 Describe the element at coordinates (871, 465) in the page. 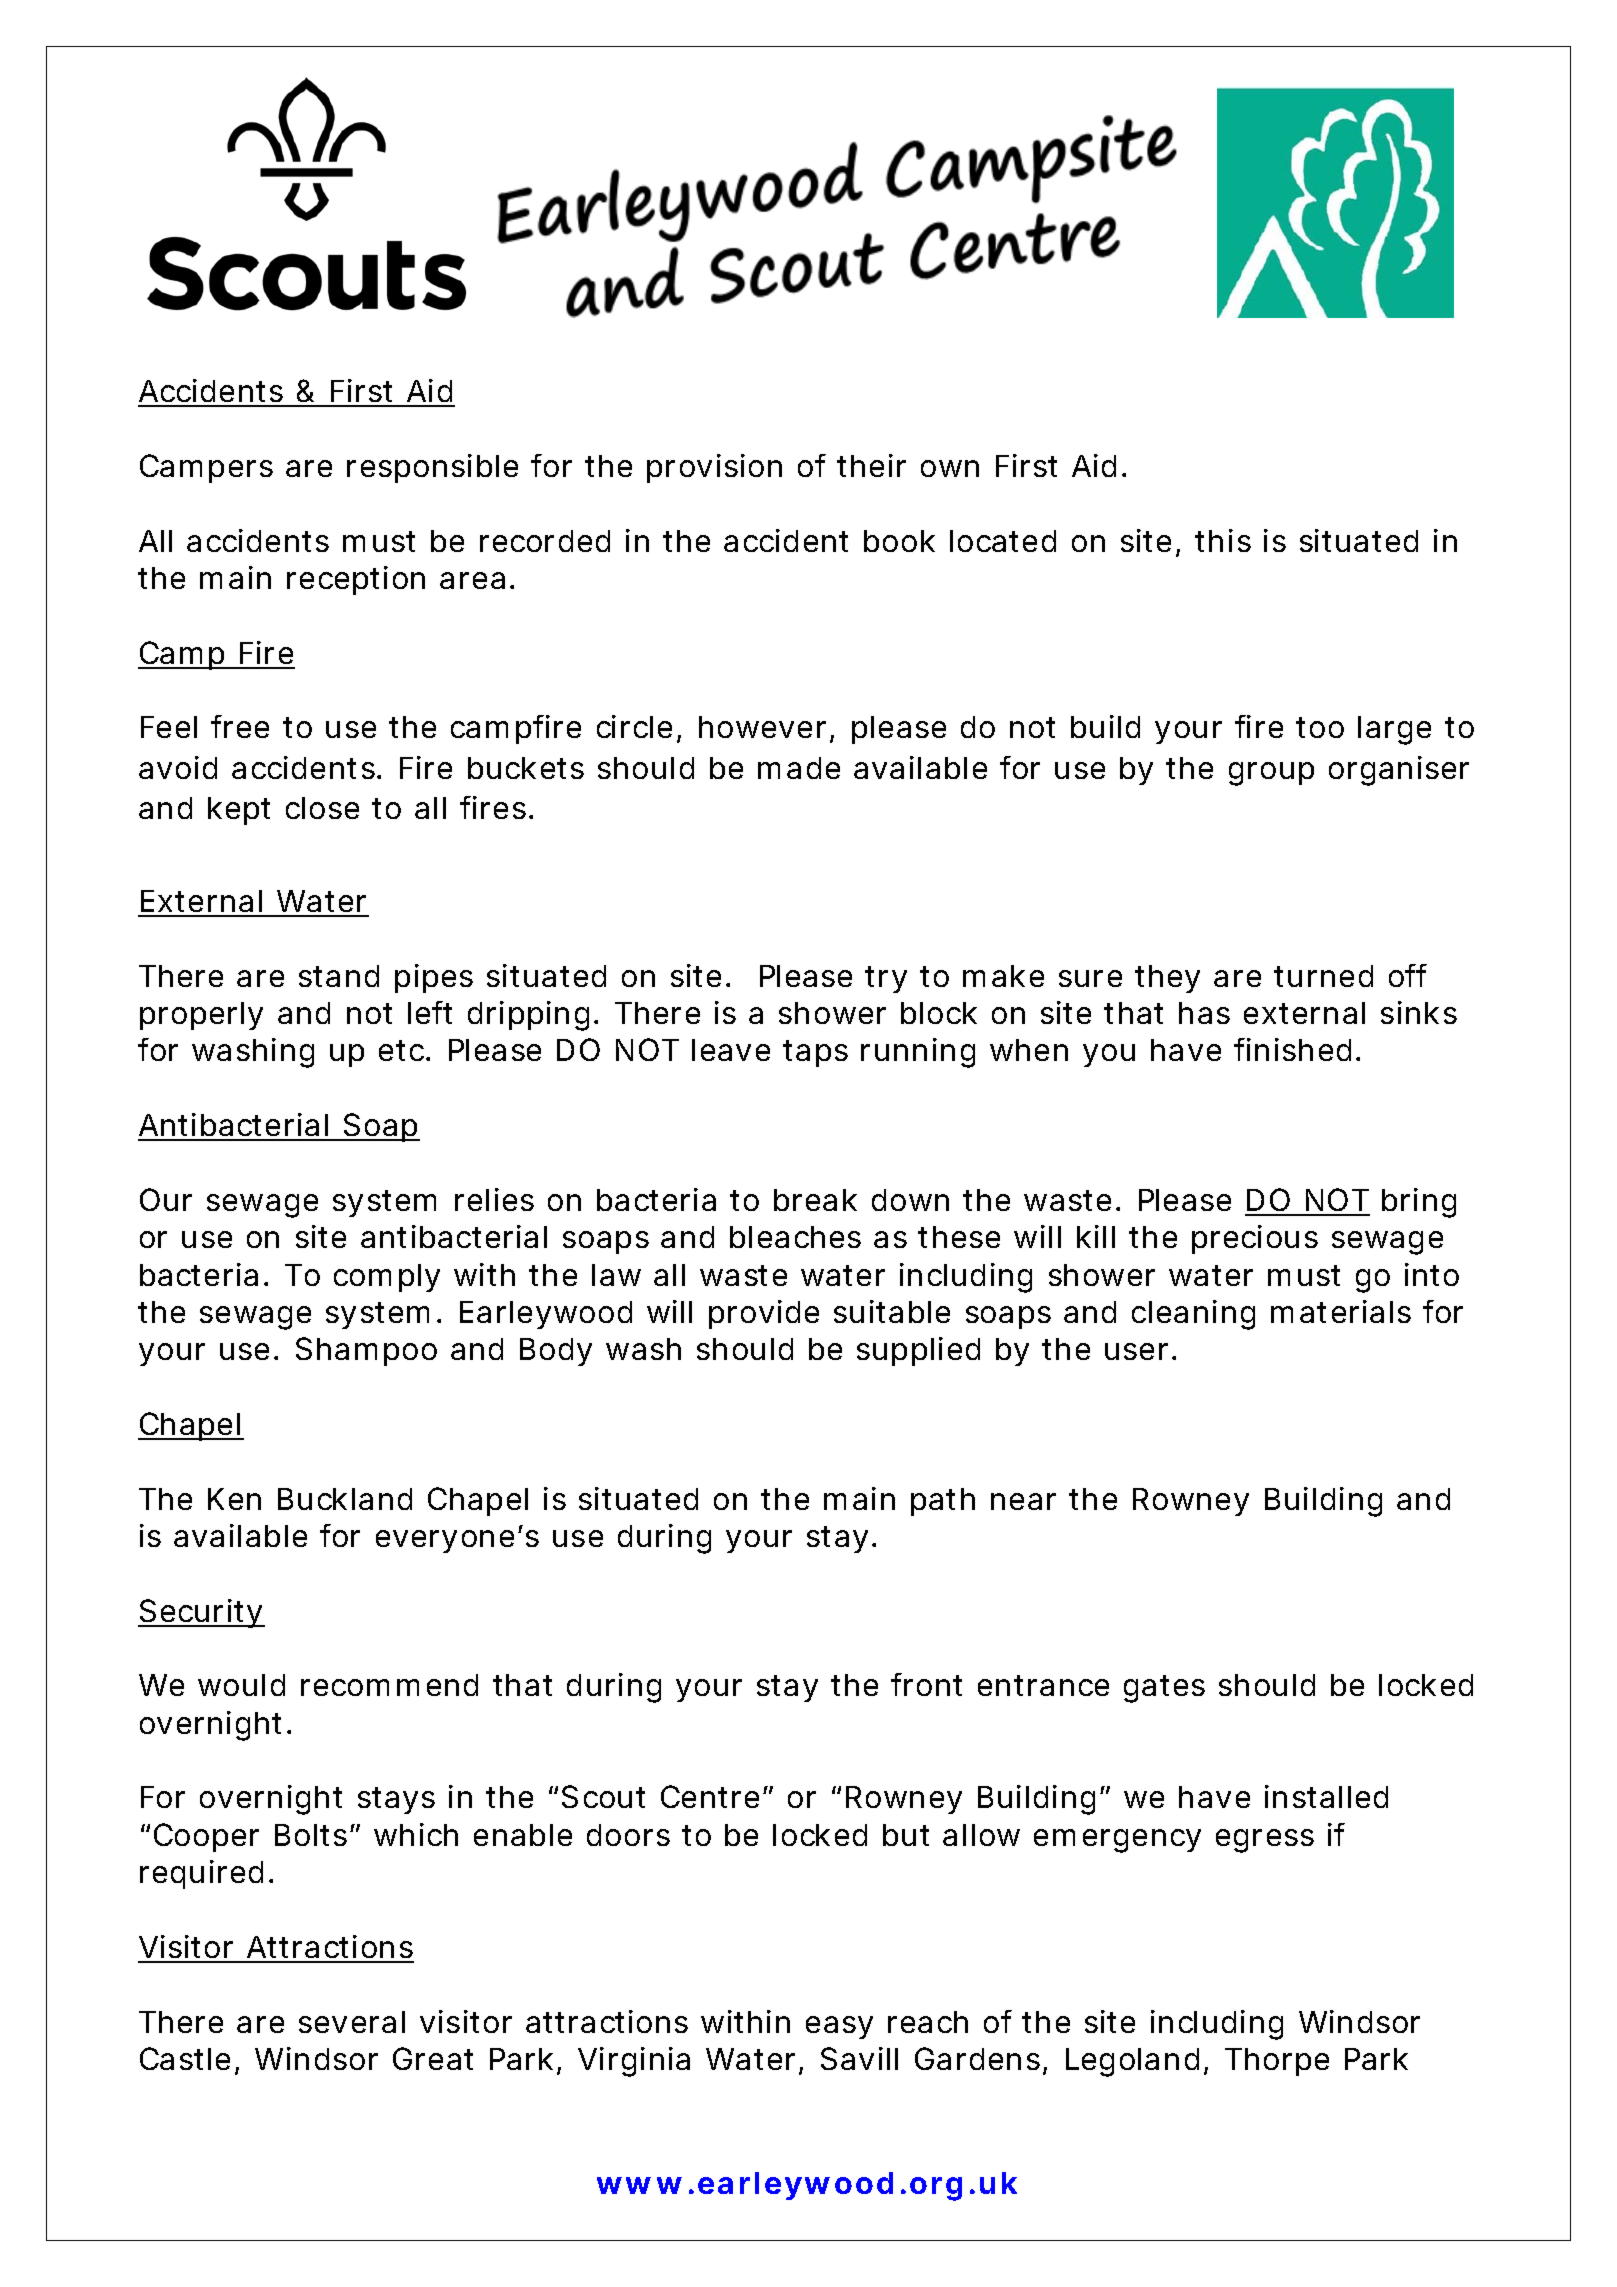

I see `their` at that location.
